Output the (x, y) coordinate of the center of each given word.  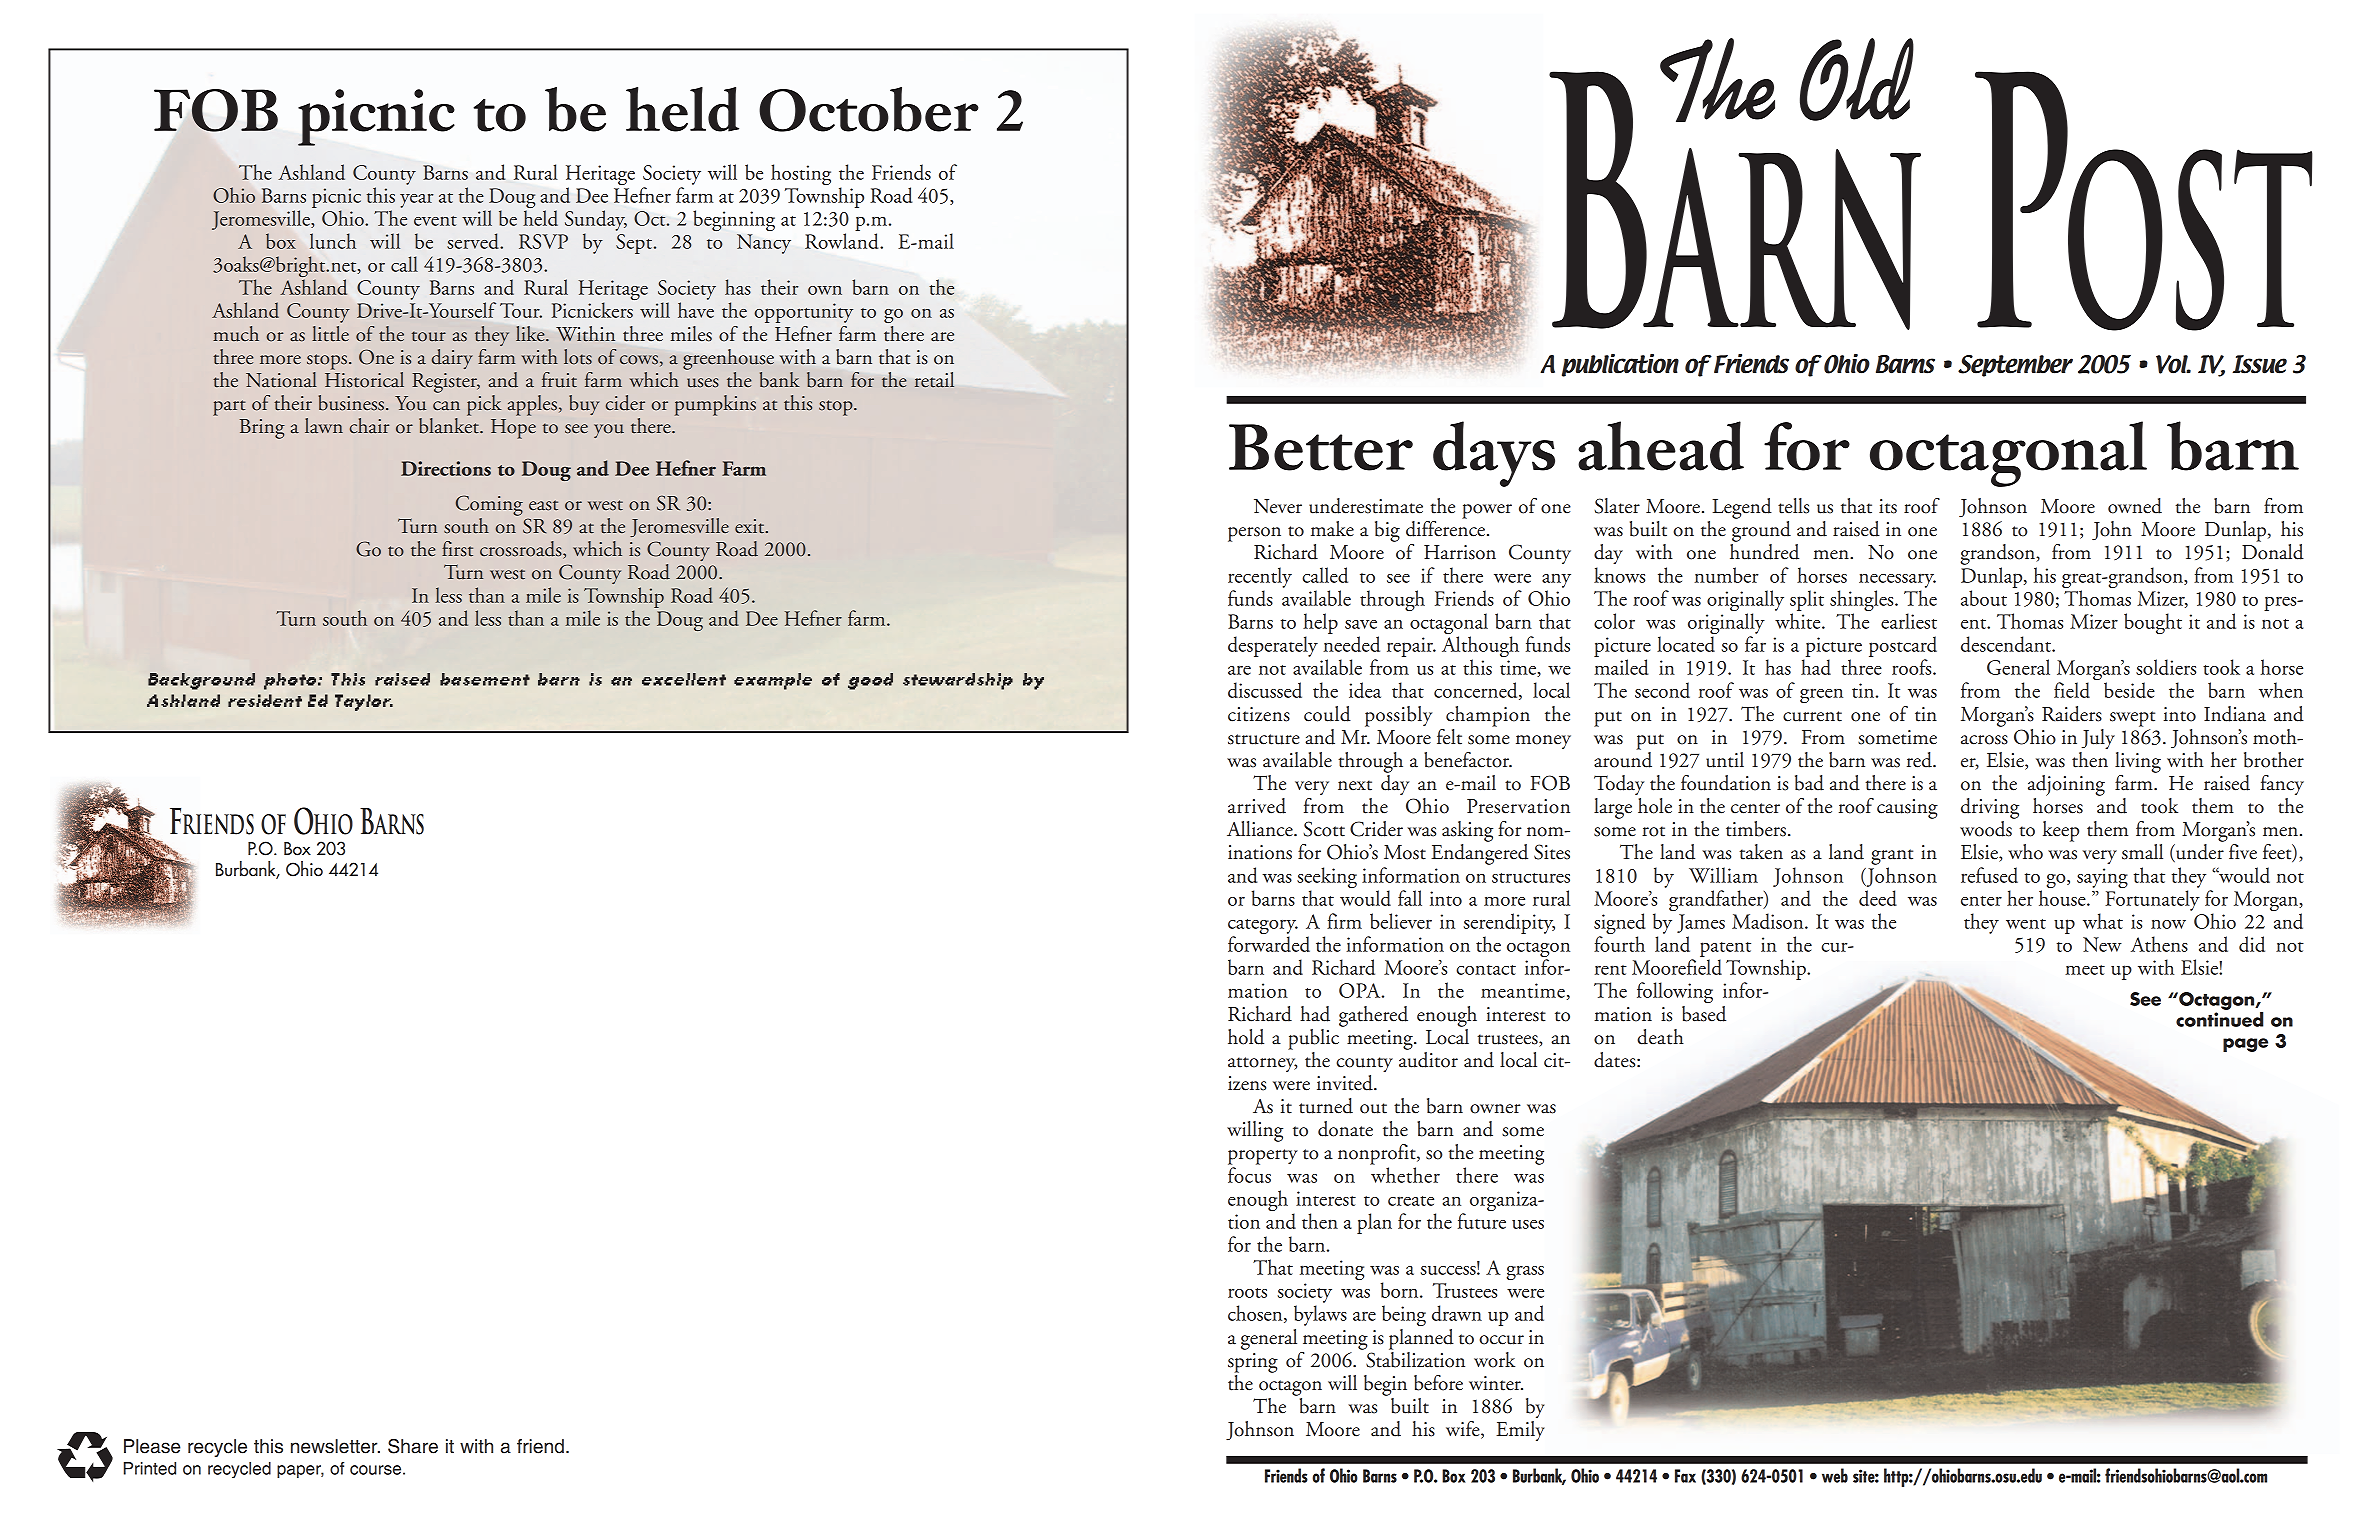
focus (1249, 1175)
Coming (489, 505)
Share (413, 1446)
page (2245, 1045)
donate (1345, 1129)
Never (1278, 506)
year (417, 201)
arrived (1257, 806)
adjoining (2066, 785)
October (869, 109)
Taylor (364, 702)
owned (2135, 506)
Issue (2260, 364)
